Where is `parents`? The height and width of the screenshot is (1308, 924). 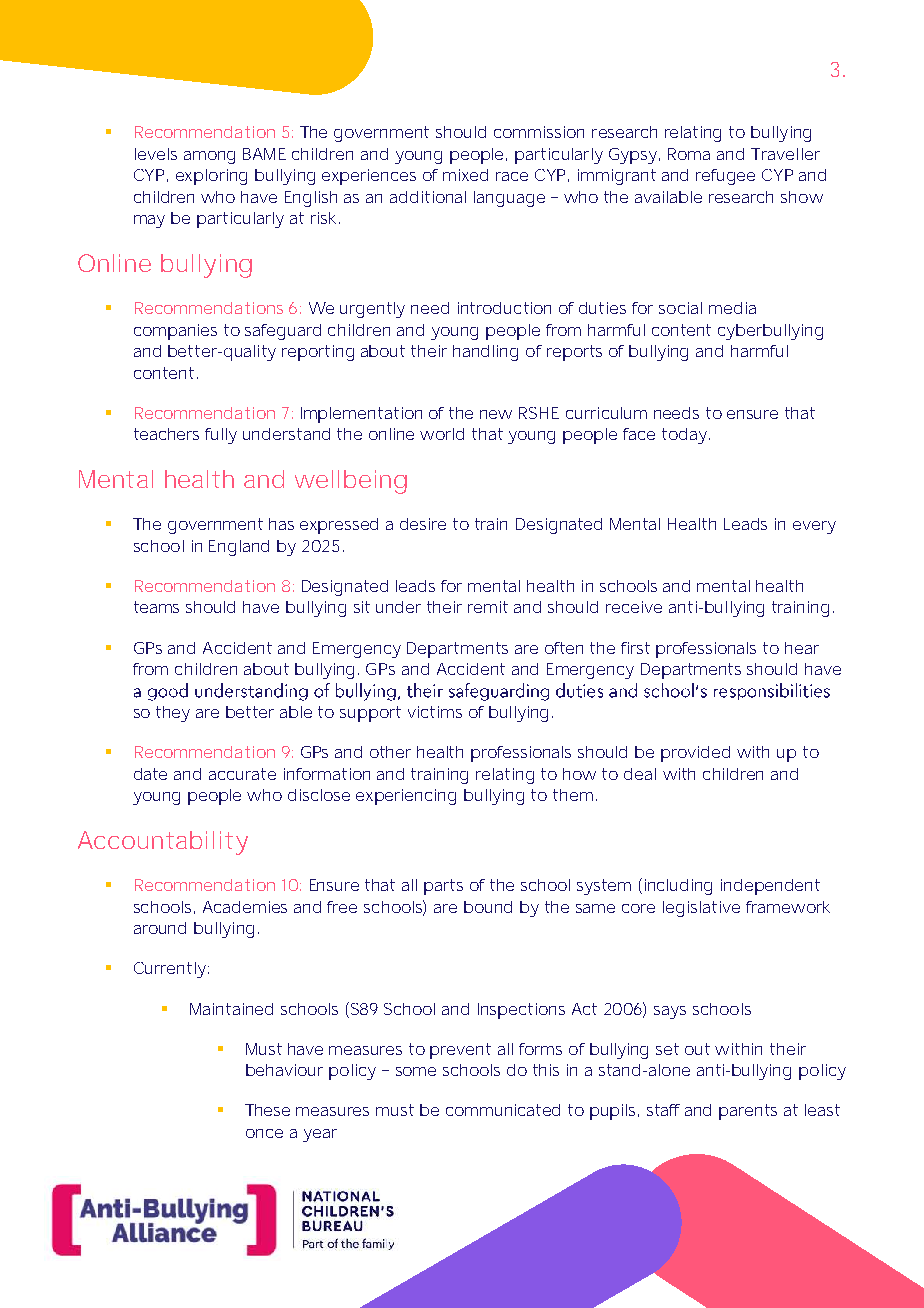 parents is located at coordinates (748, 1112).
